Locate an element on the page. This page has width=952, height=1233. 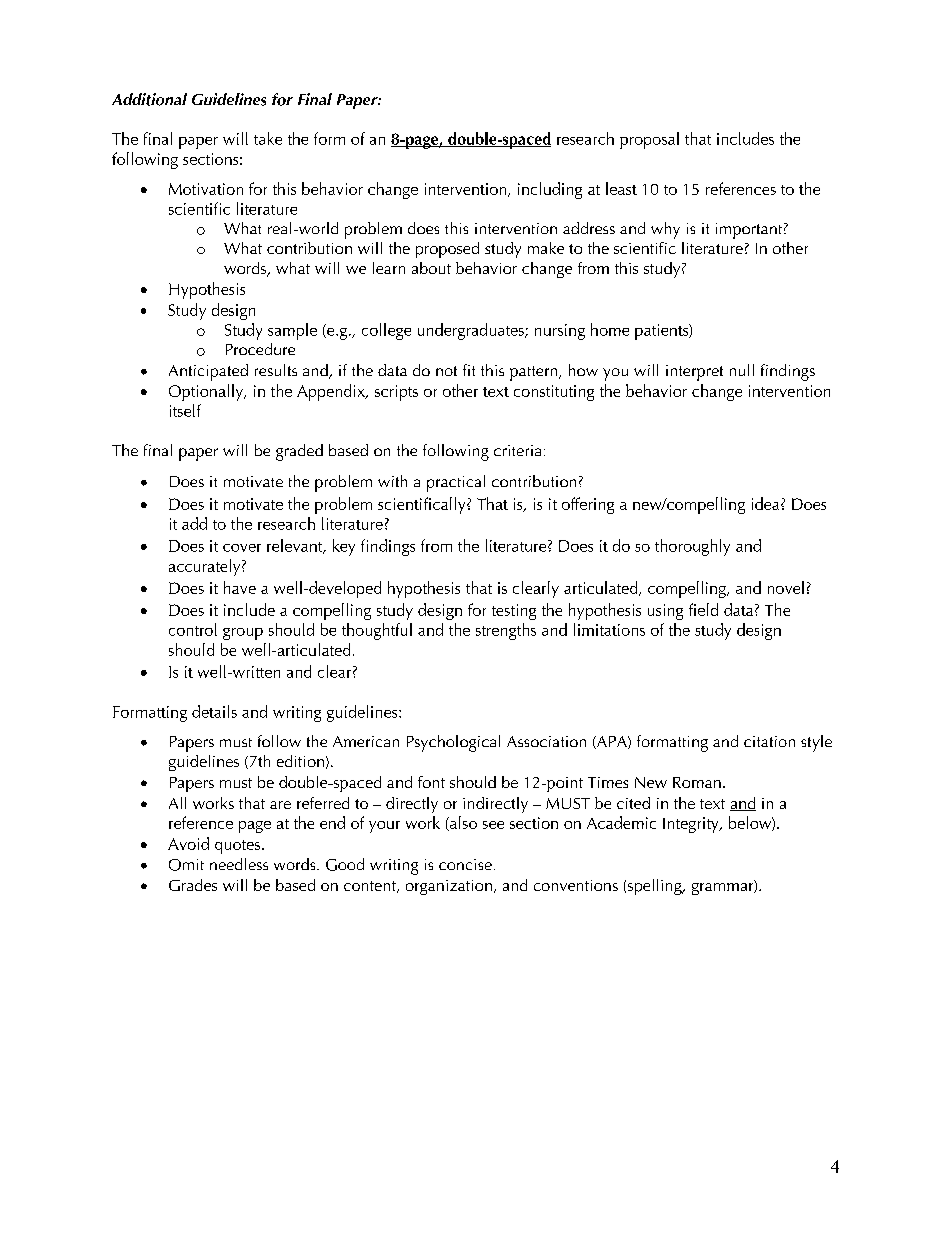
concise is located at coordinates (465, 864).
